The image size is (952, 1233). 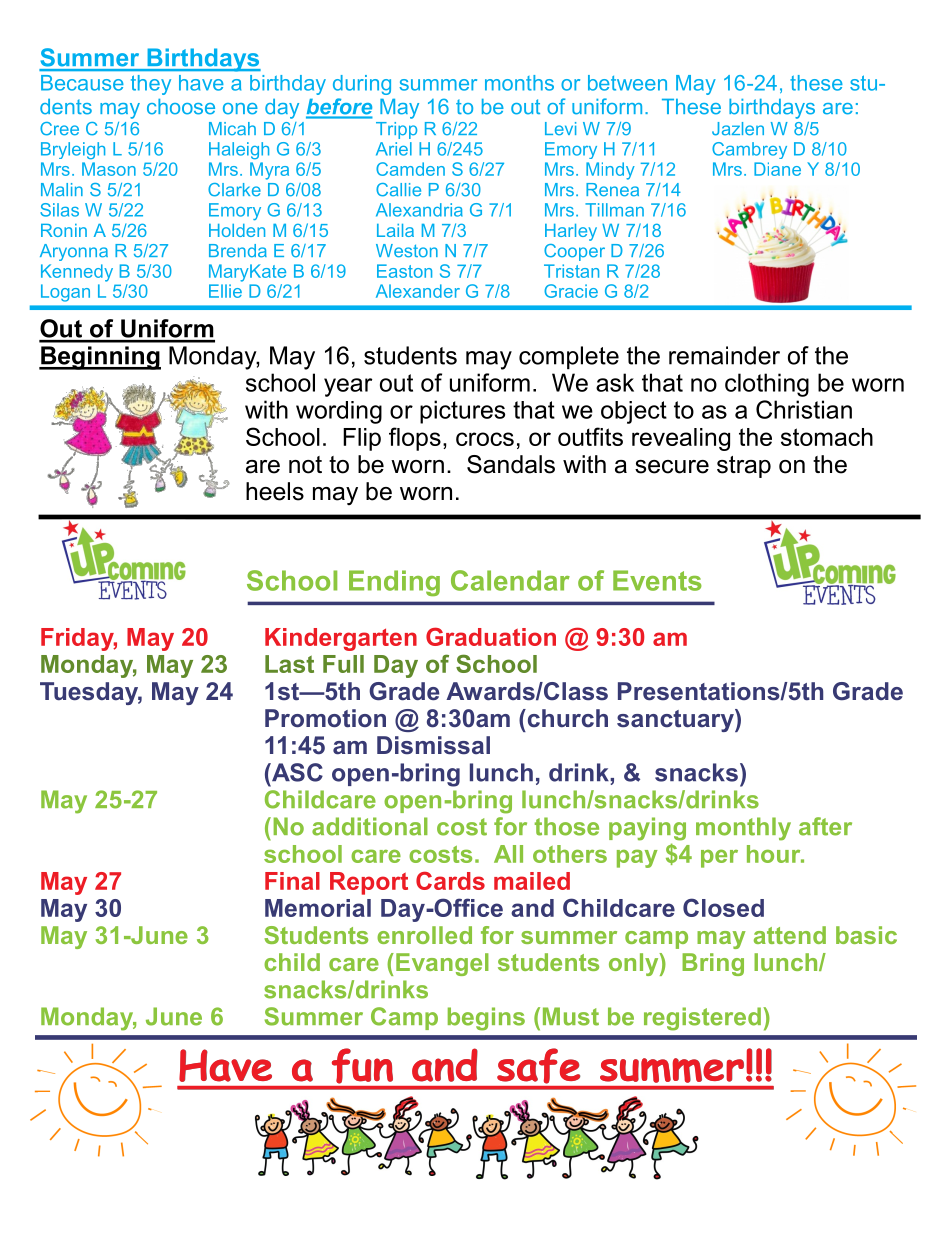 I want to click on ASC, so click(x=296, y=772).
